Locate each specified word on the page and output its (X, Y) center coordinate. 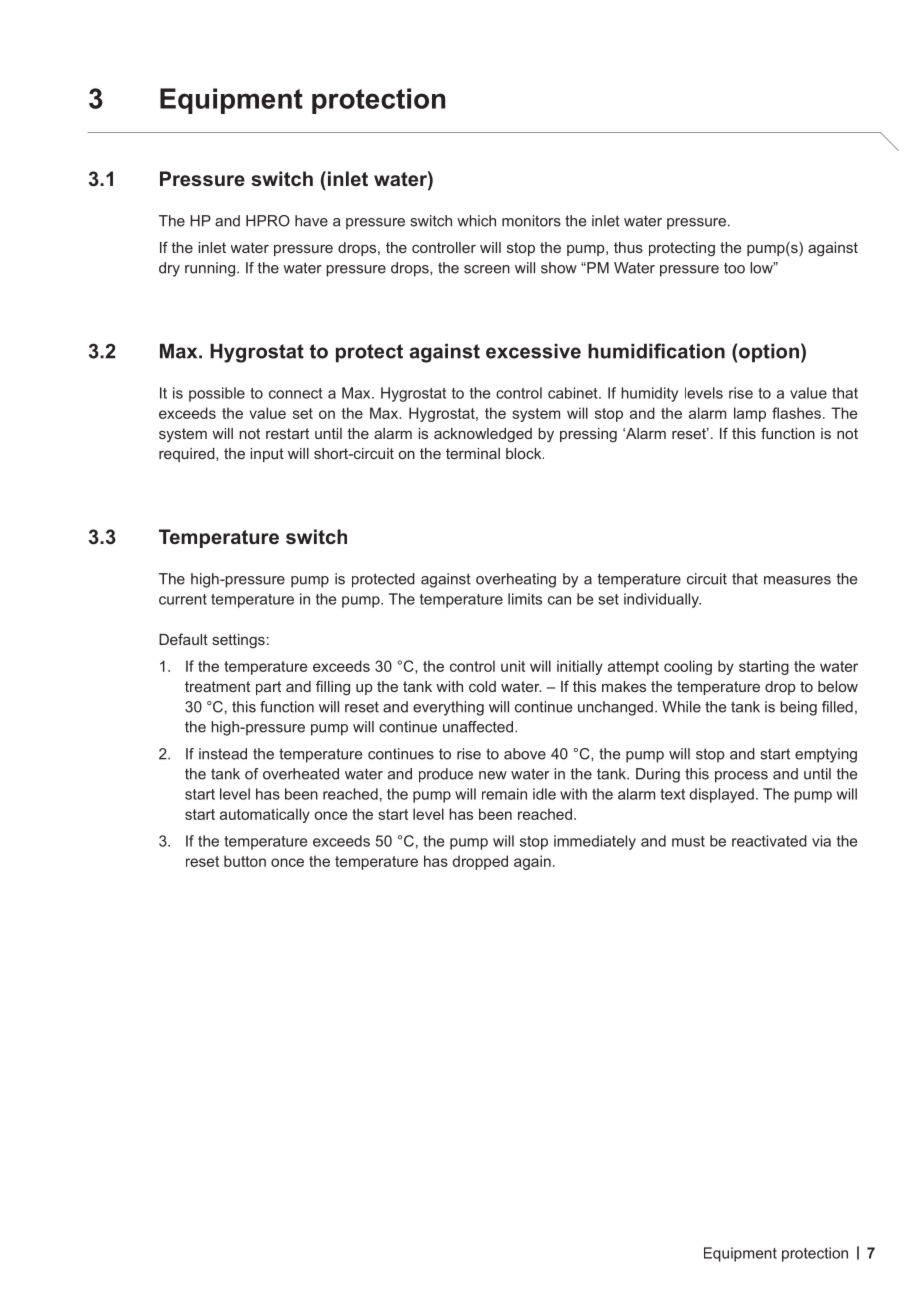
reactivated (769, 841)
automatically (265, 815)
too (734, 268)
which (476, 221)
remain (504, 794)
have (311, 221)
